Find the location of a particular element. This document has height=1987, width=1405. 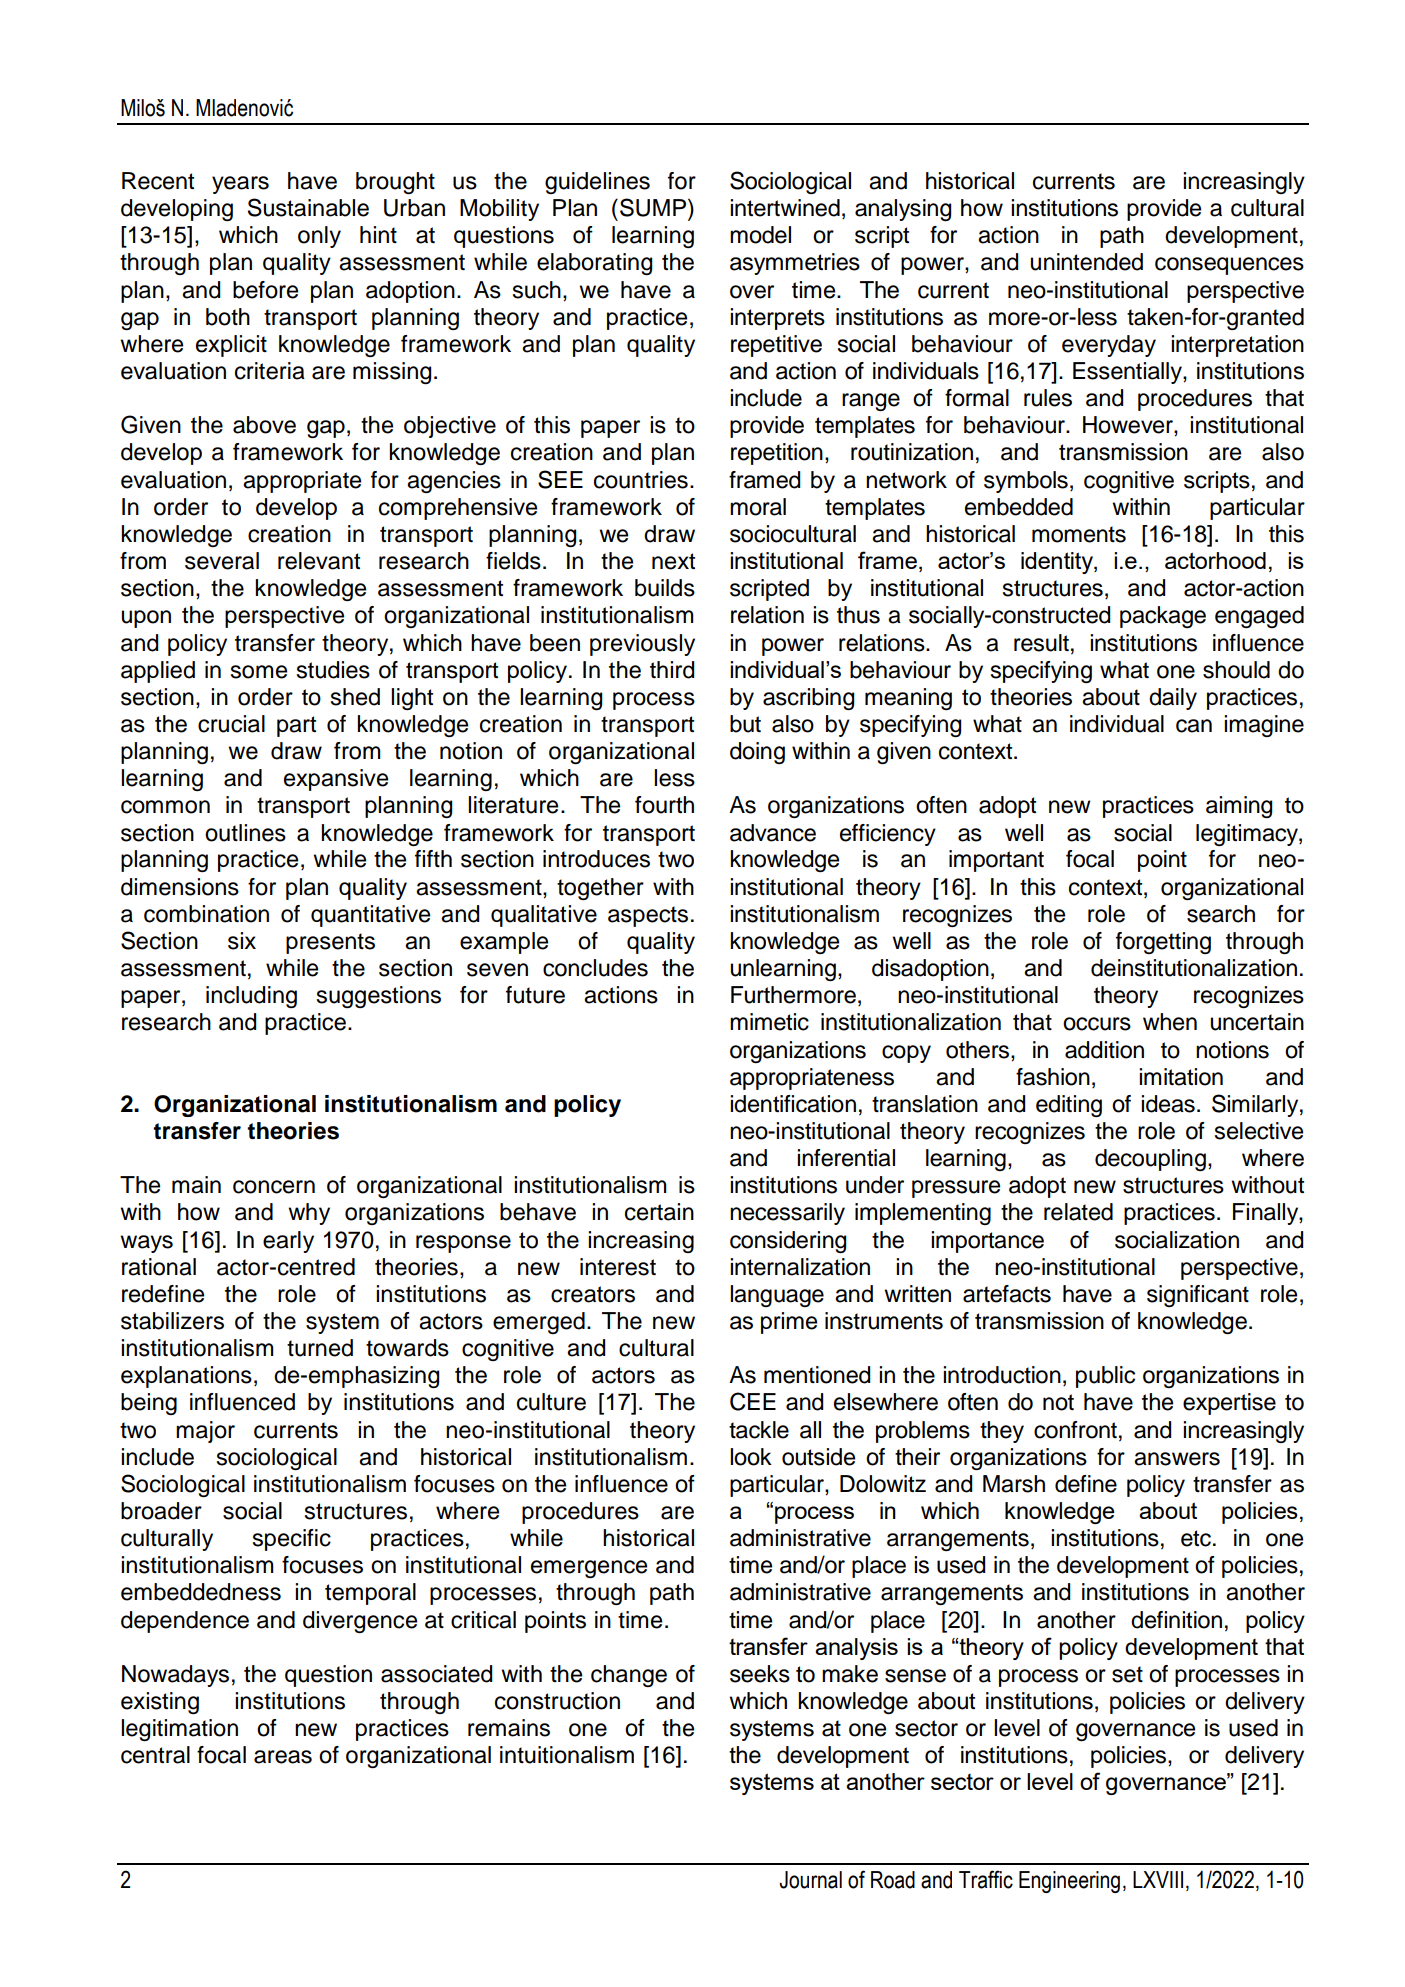

including is located at coordinates (251, 997).
